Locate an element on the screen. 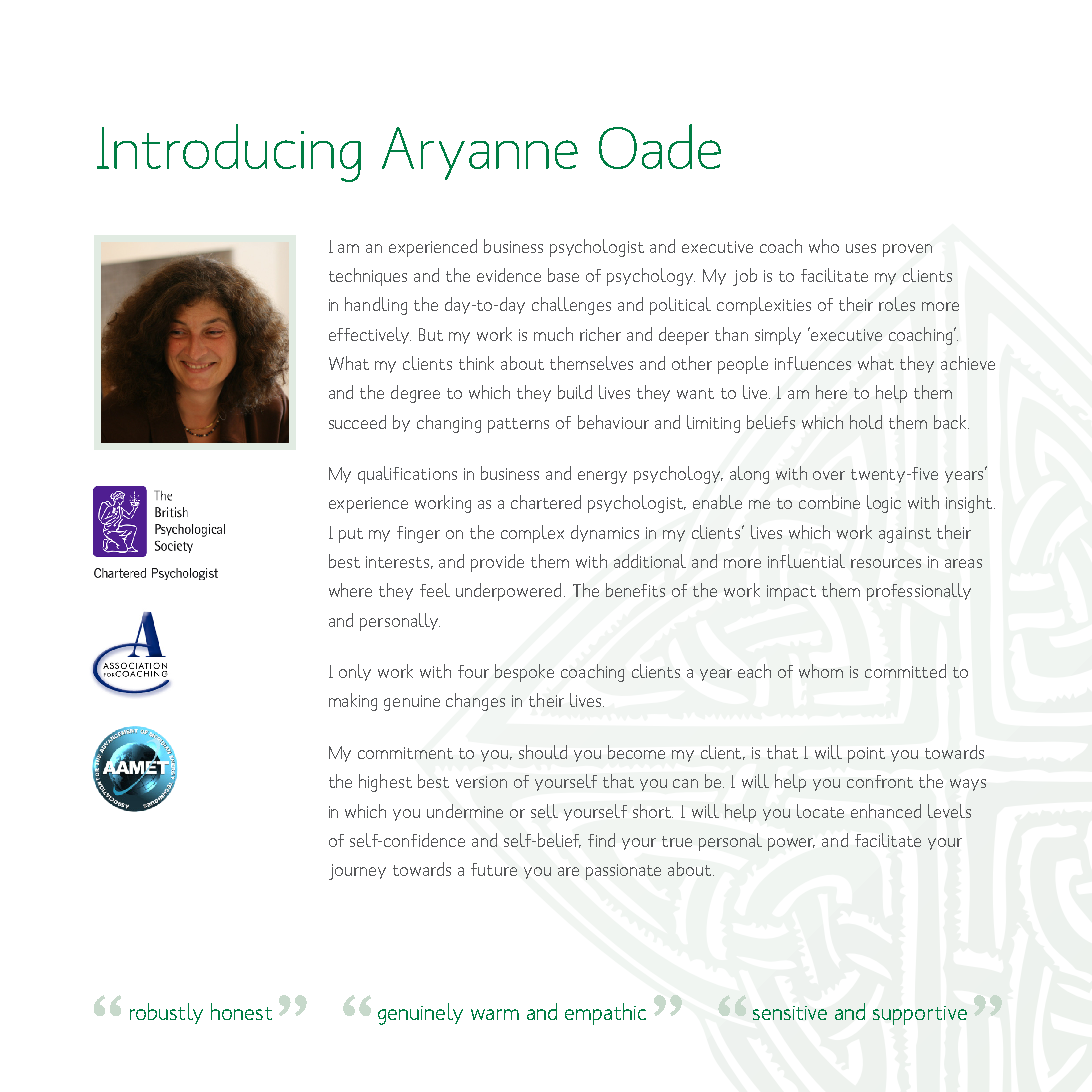 This screenshot has width=1092, height=1092. build is located at coordinates (575, 392).
